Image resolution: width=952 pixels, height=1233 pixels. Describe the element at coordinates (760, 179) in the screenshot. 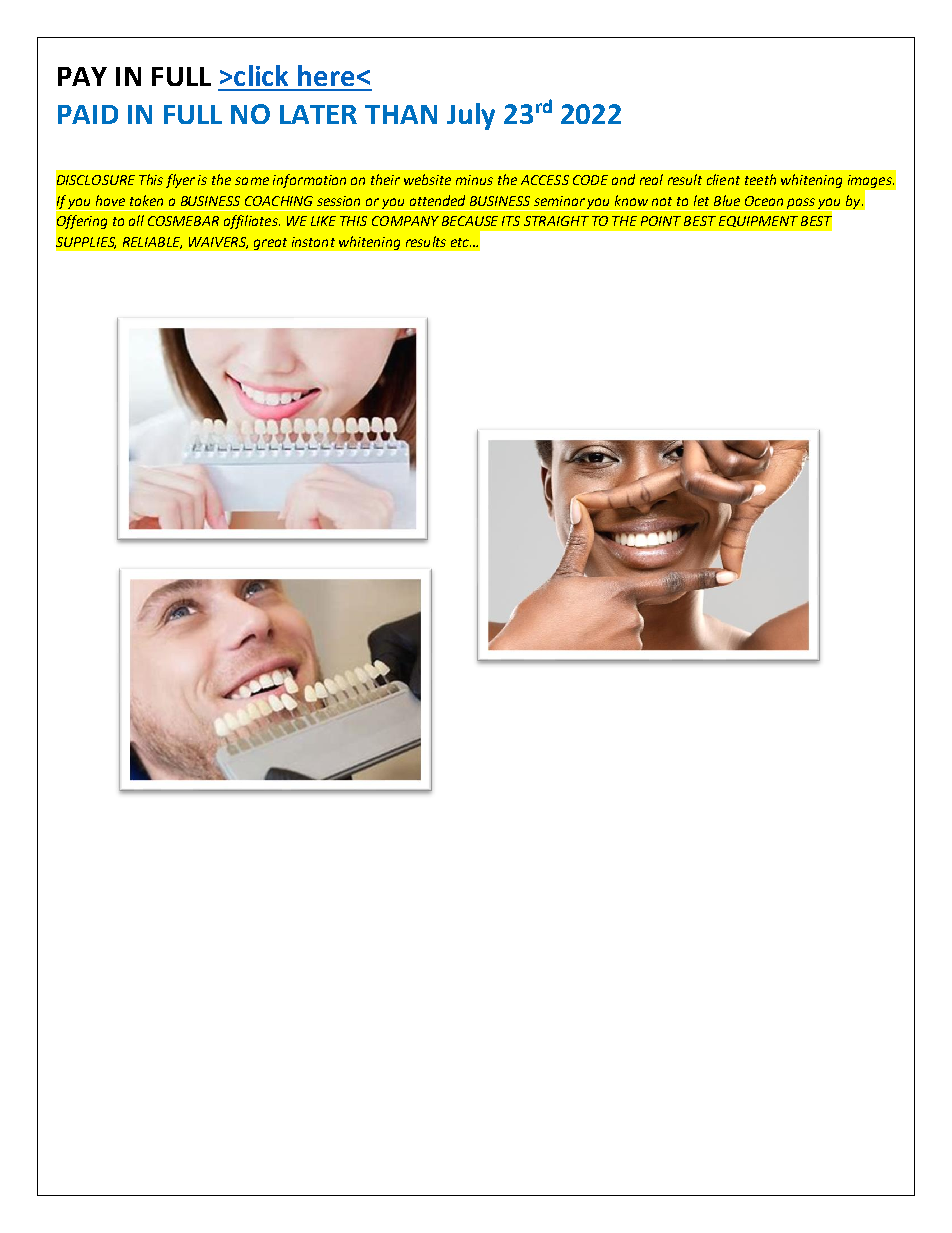

I see `teeth` at that location.
